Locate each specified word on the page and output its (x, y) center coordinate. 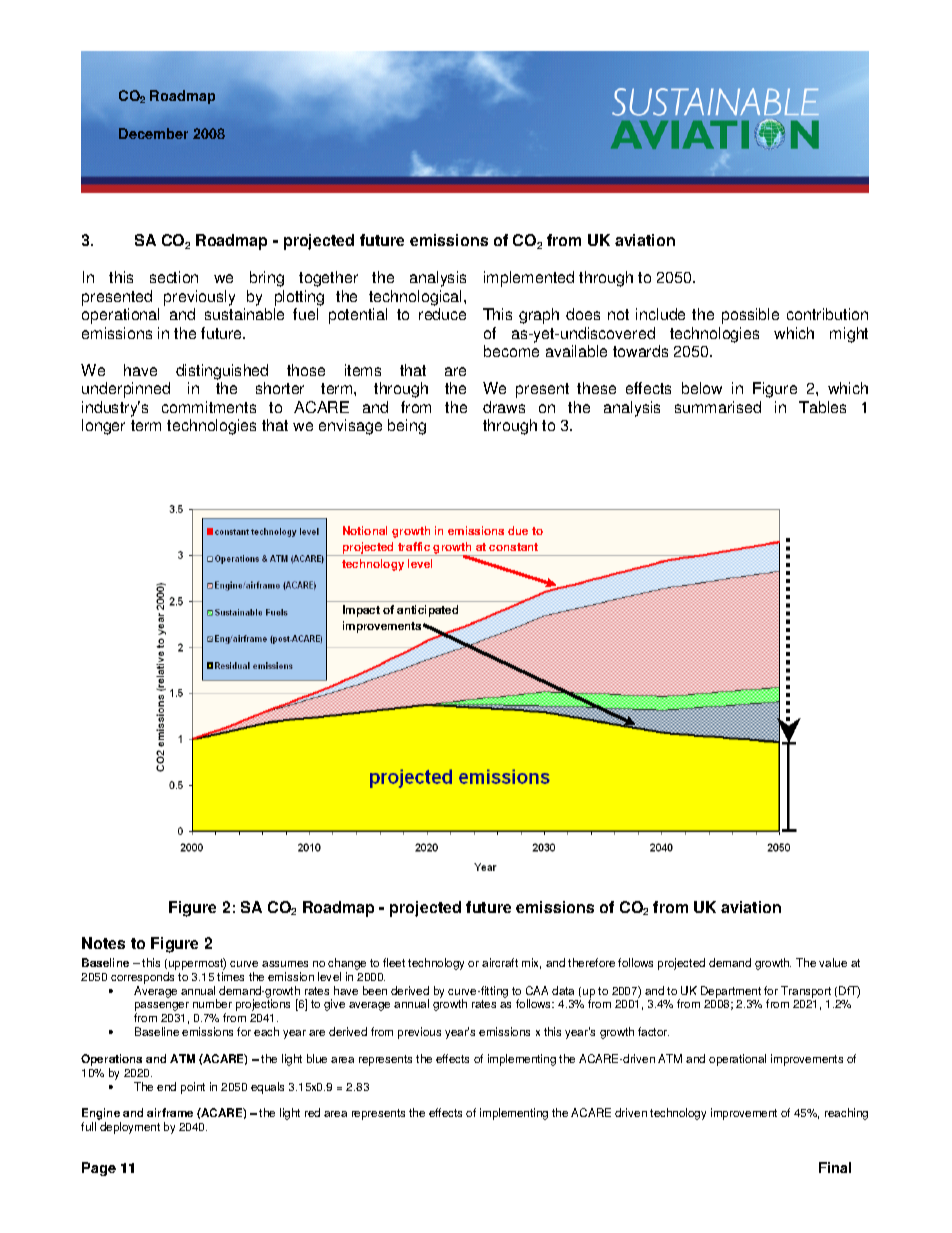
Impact (361, 611)
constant (513, 547)
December (153, 133)
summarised (718, 407)
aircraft (500, 962)
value (833, 962)
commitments (209, 407)
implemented (529, 279)
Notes (103, 943)
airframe (170, 1112)
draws (504, 407)
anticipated (427, 611)
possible (750, 316)
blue (317, 1058)
